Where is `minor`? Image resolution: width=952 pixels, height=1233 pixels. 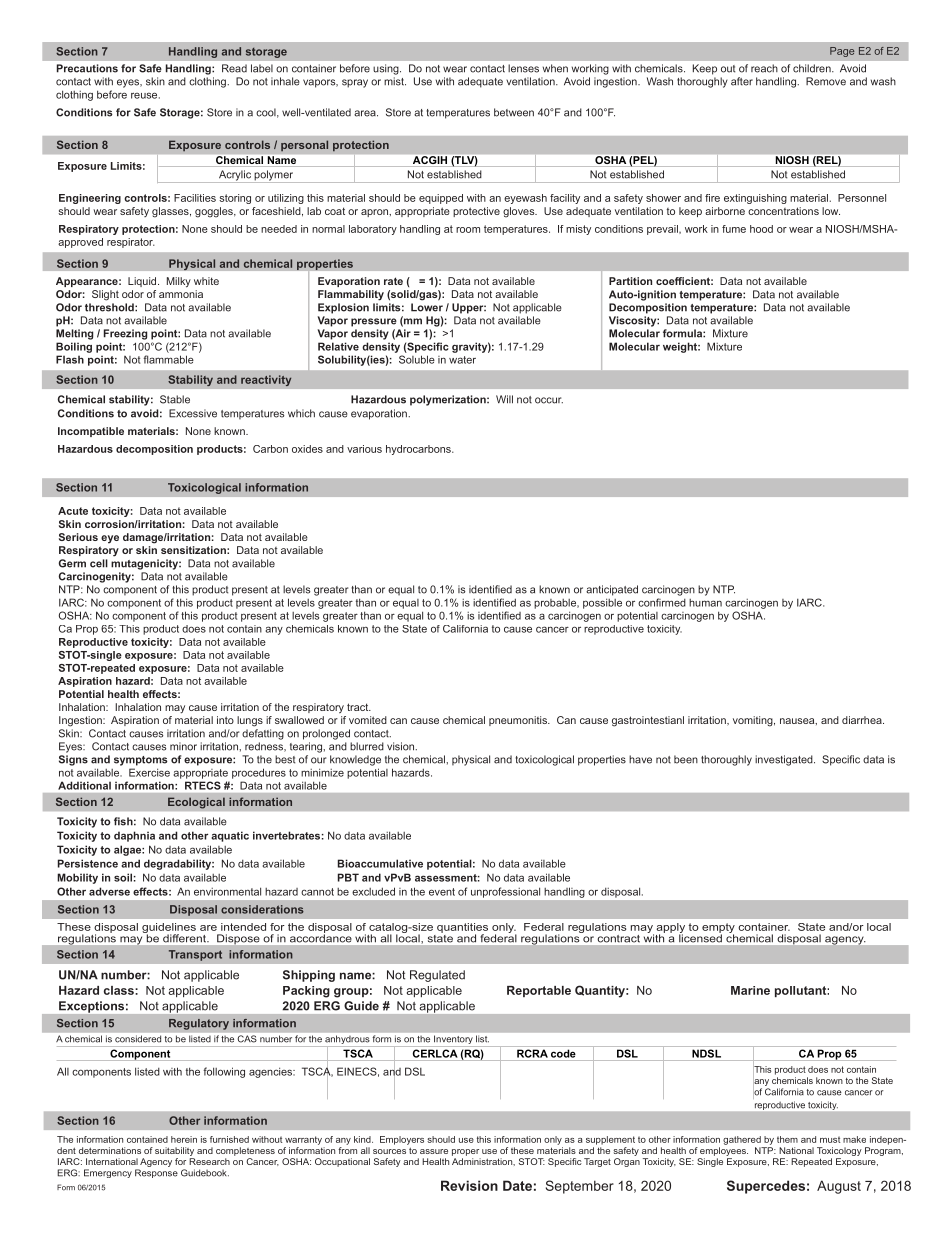
minor is located at coordinates (183, 746).
